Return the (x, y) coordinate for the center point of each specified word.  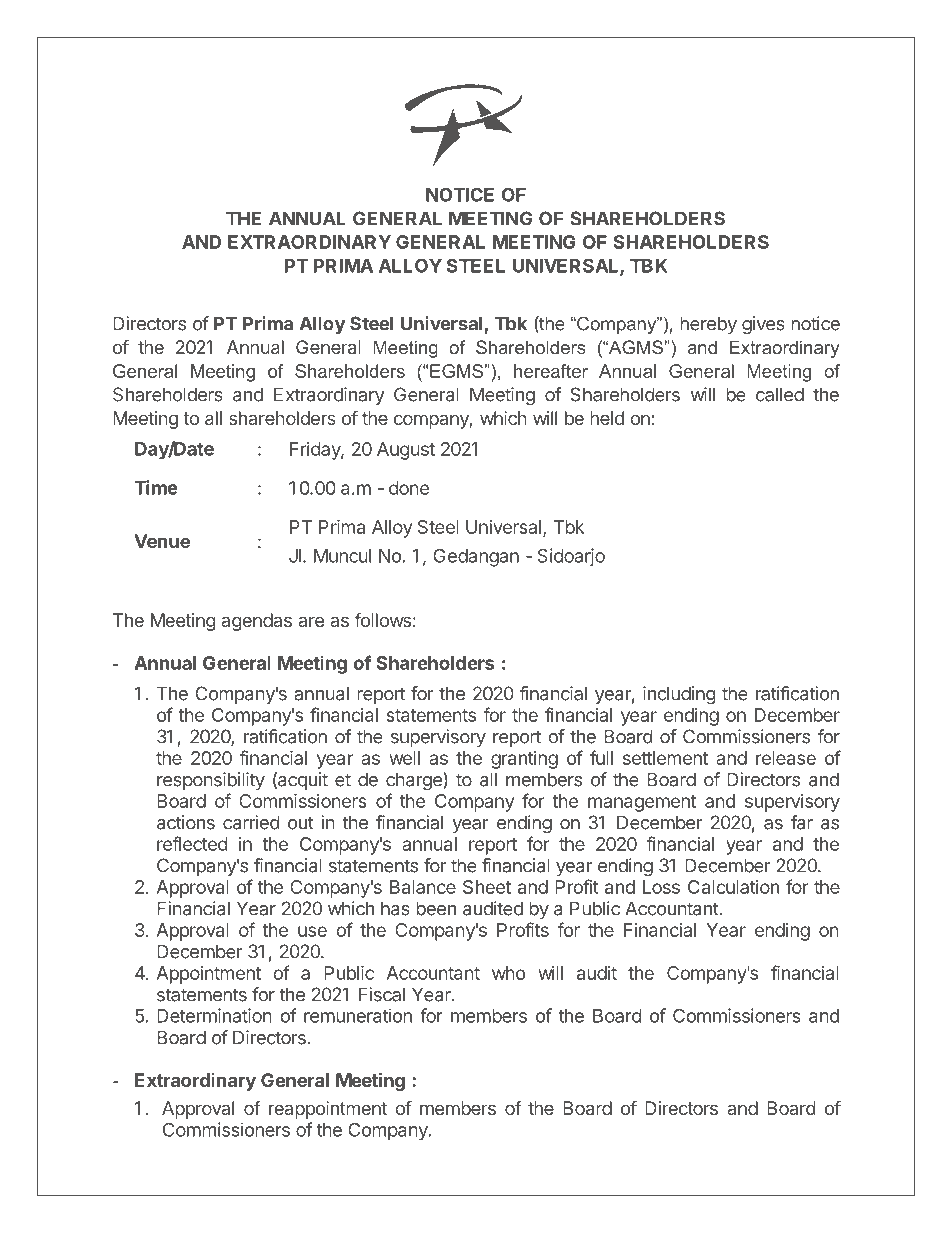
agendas (256, 622)
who (508, 973)
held (607, 418)
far (802, 822)
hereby (708, 325)
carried (251, 822)
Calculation (733, 887)
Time (156, 487)
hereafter (551, 371)
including (679, 695)
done (409, 488)
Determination (214, 1015)
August (406, 451)
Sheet (487, 887)
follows (382, 620)
